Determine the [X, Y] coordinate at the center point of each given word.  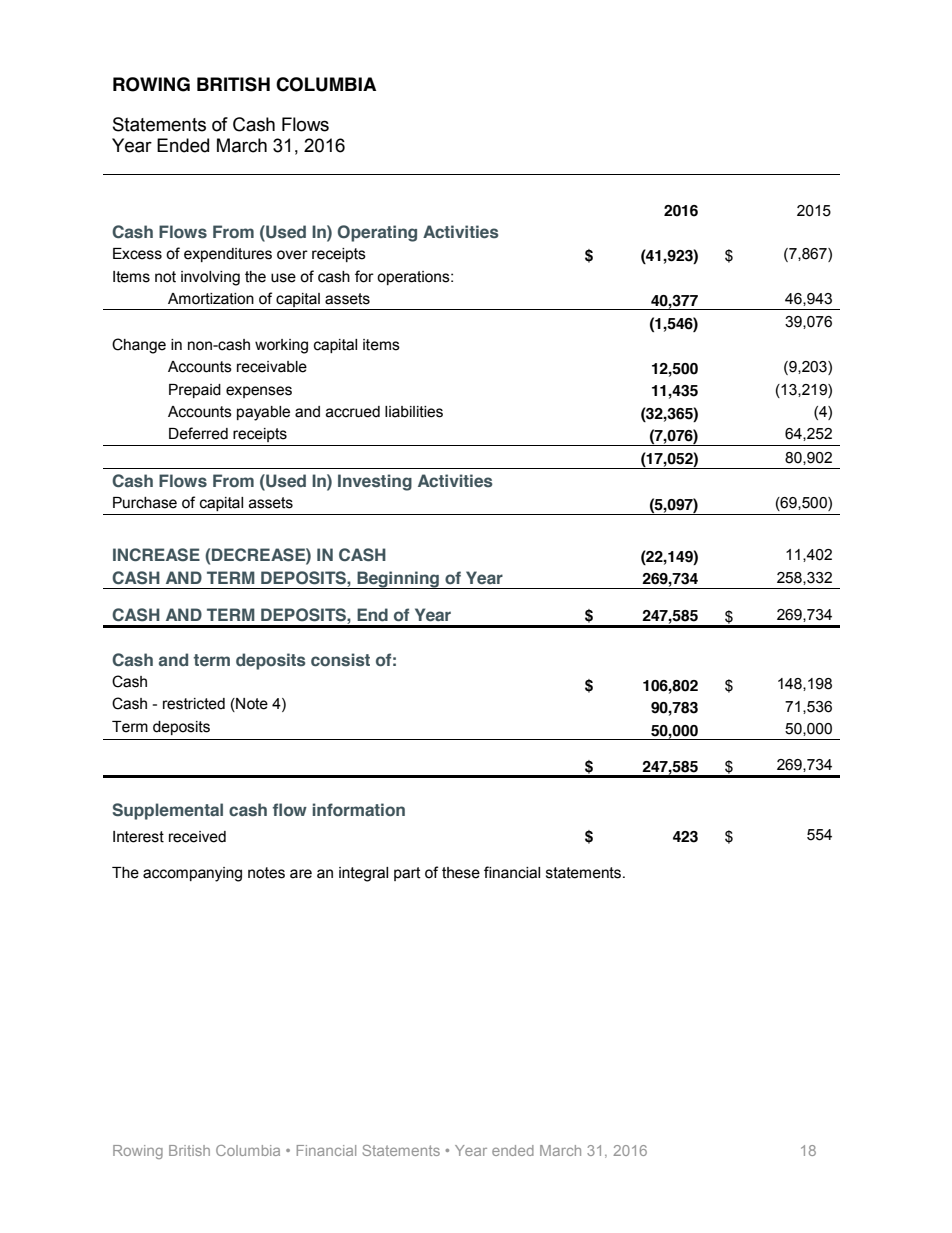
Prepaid [195, 391]
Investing [375, 482]
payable [263, 413]
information [359, 809]
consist [340, 659]
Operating [377, 233]
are [301, 874]
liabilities [414, 412]
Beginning [398, 580]
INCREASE [156, 554]
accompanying [192, 874]
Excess [137, 254]
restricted [194, 704]
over [292, 255]
